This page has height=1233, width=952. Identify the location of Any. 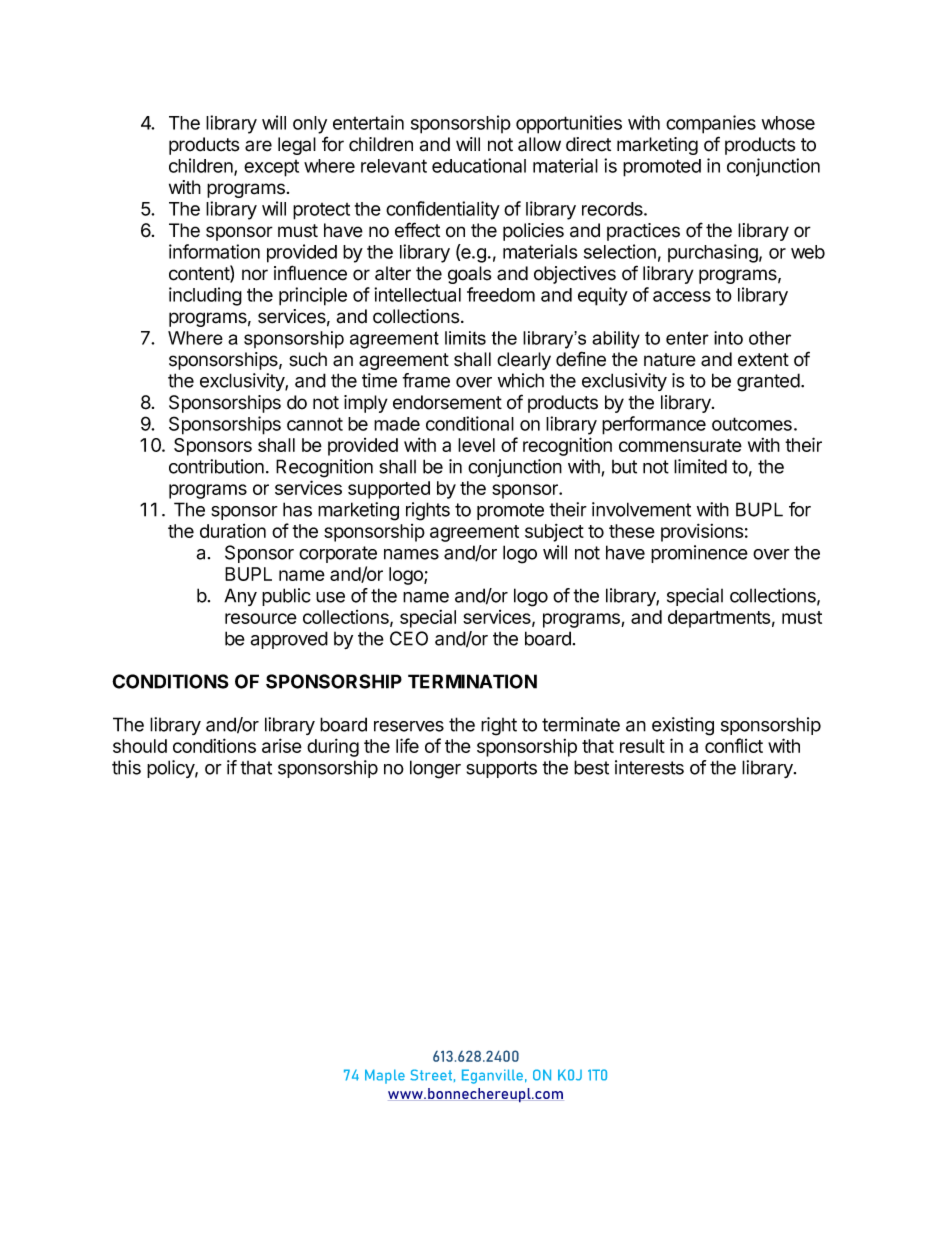
(240, 597).
